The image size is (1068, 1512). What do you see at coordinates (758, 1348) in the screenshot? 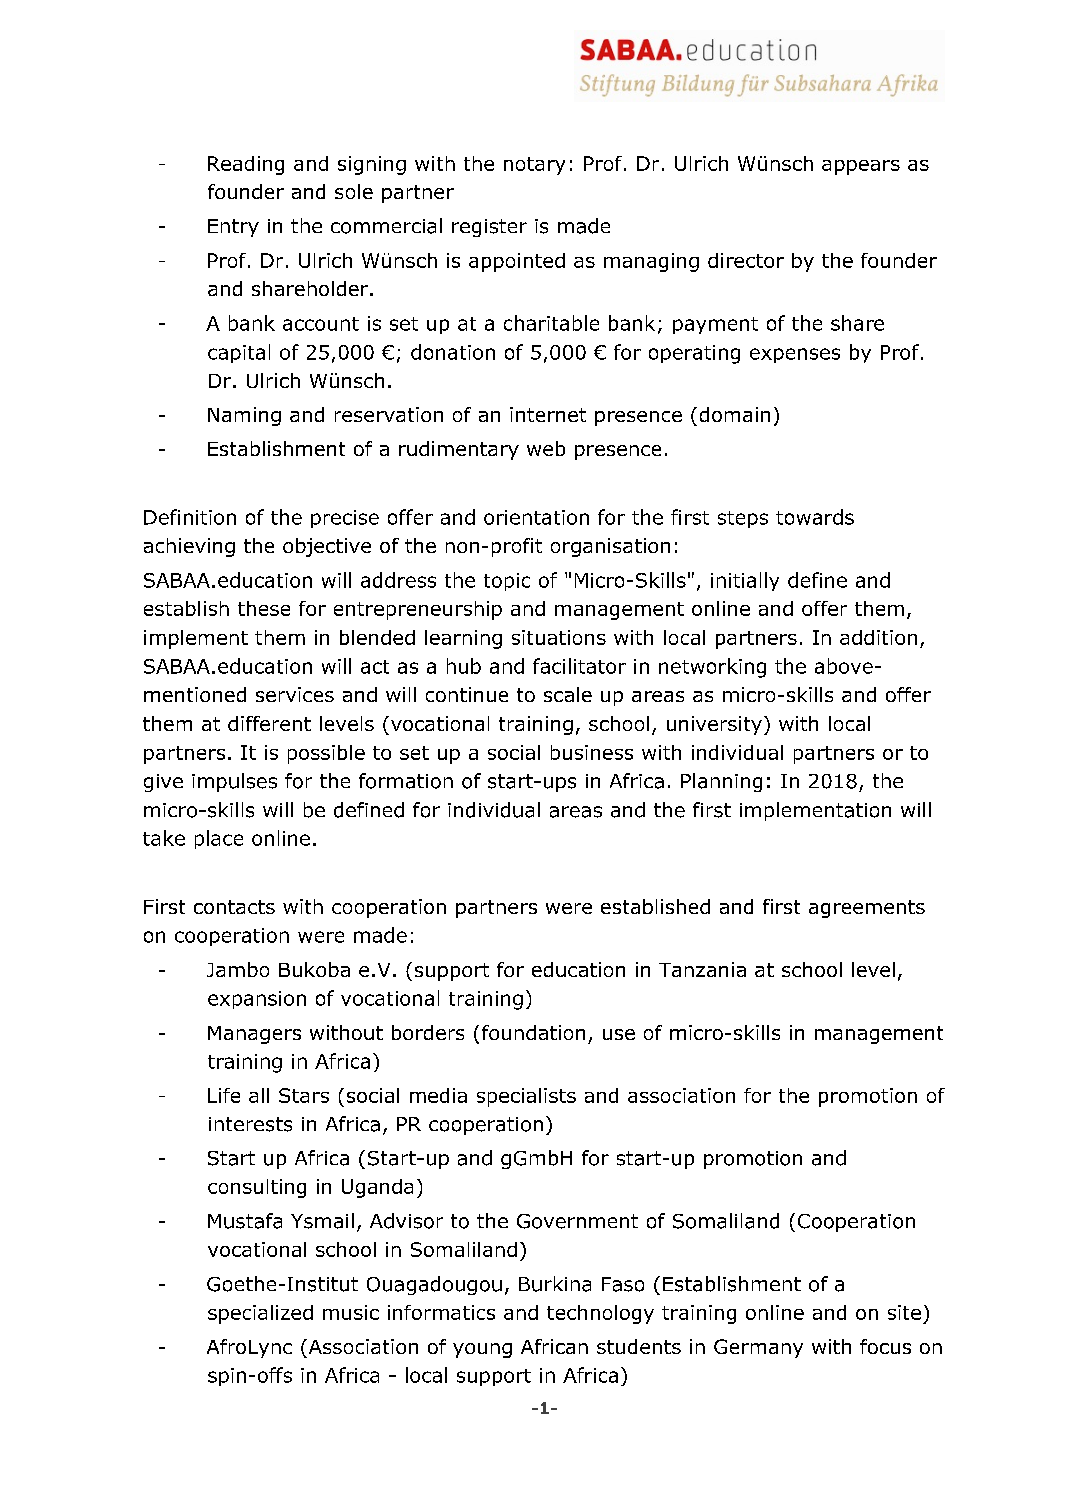
I see `Germany` at bounding box center [758, 1348].
